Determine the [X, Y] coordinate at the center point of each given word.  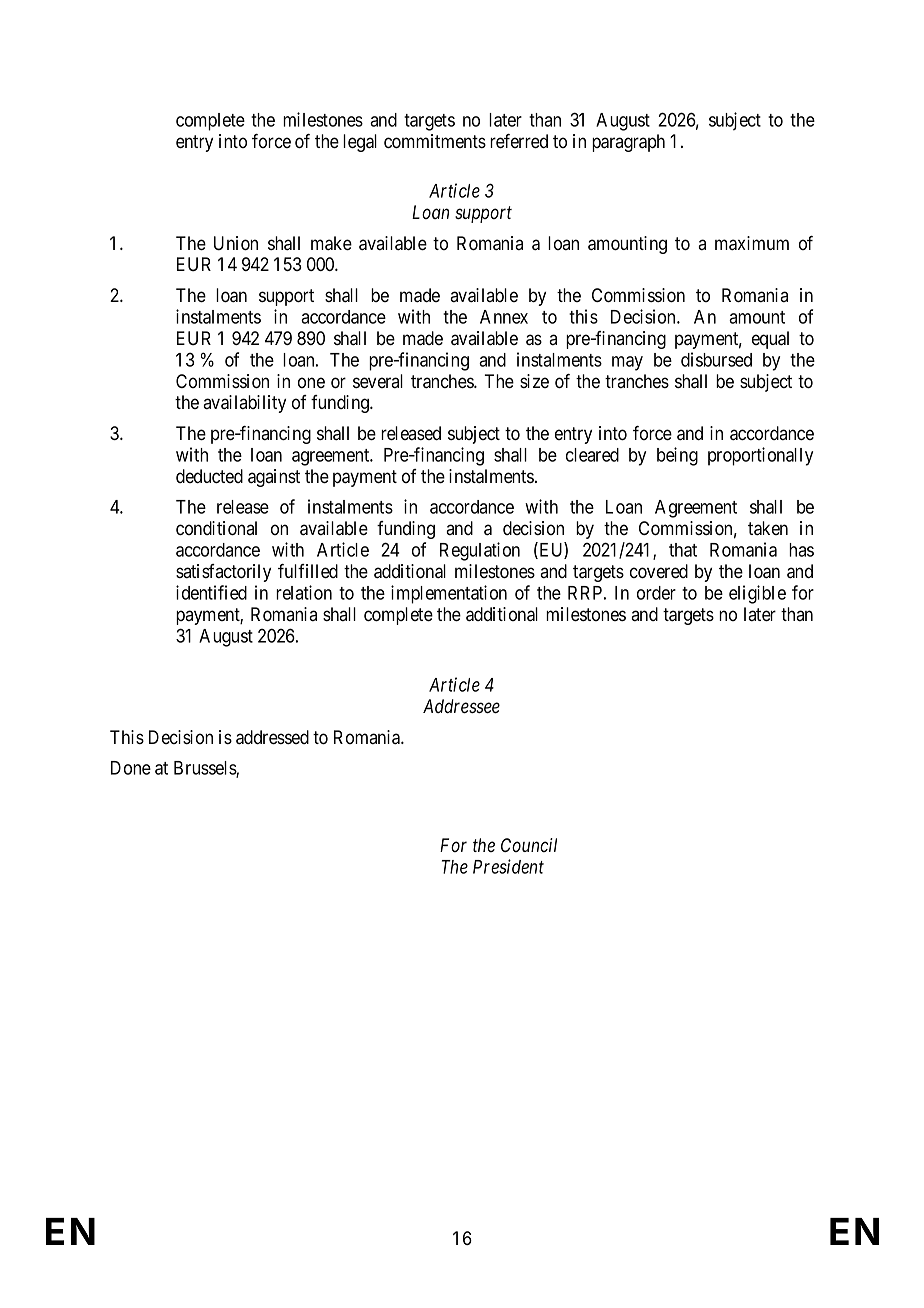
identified [211, 592]
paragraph [628, 143]
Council [529, 845]
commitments [435, 141]
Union [236, 243]
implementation [449, 594]
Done [131, 768]
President [508, 866]
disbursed [716, 359]
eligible [757, 594]
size [534, 381]
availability [244, 404]
